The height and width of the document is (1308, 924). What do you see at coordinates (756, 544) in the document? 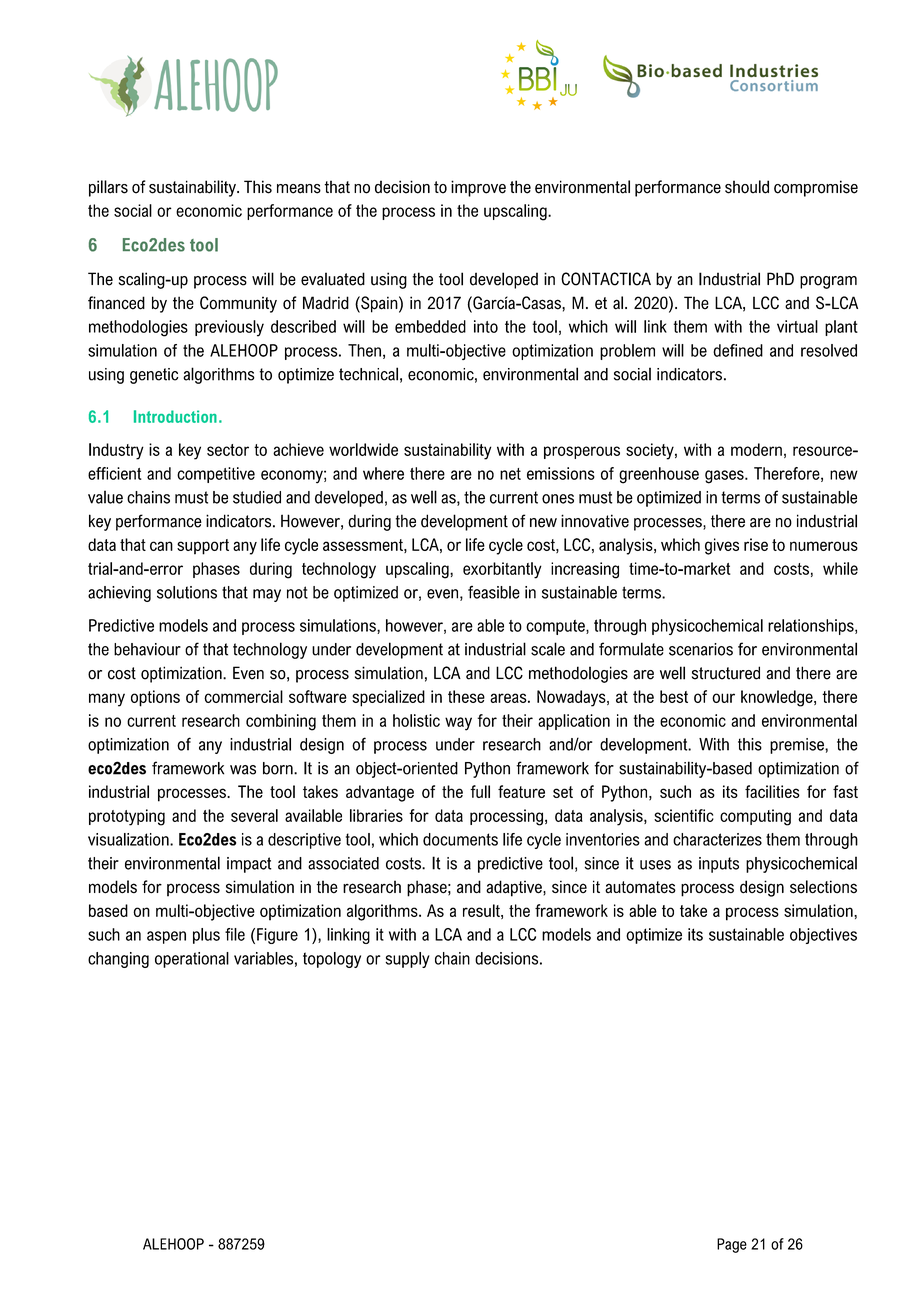
I see `rise` at bounding box center [756, 544].
